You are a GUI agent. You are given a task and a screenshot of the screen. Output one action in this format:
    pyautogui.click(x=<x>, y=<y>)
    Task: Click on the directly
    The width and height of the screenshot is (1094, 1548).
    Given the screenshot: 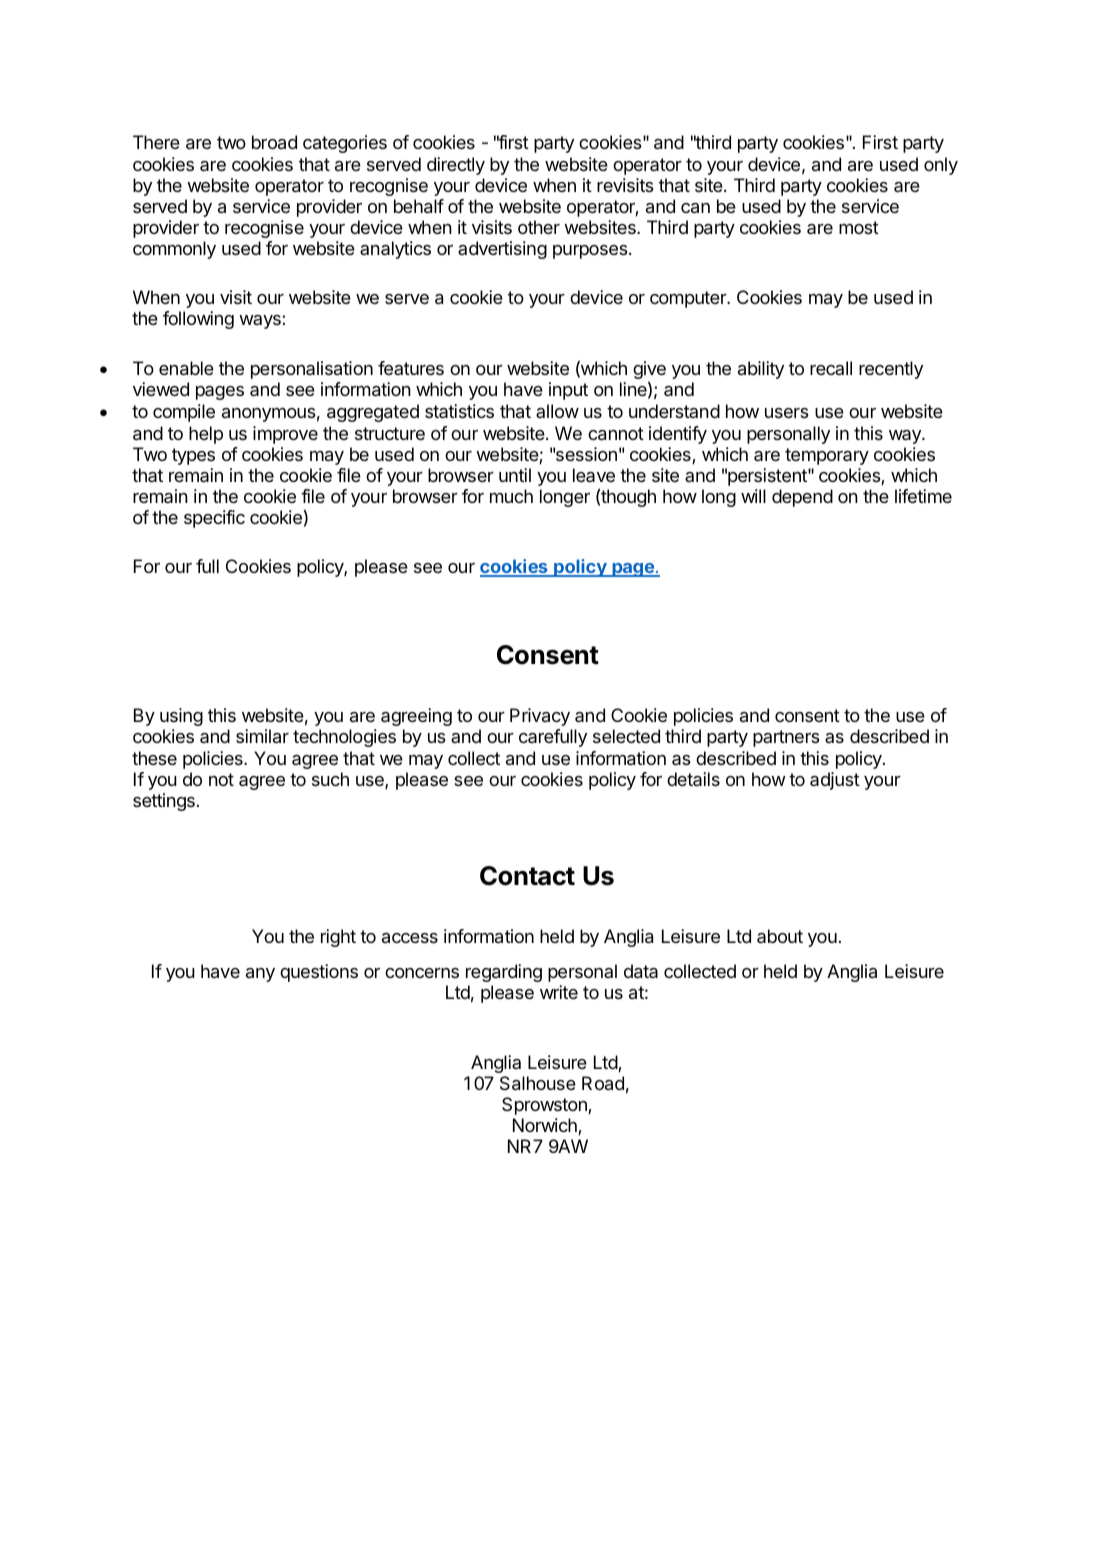 What is the action you would take?
    pyautogui.click(x=456, y=166)
